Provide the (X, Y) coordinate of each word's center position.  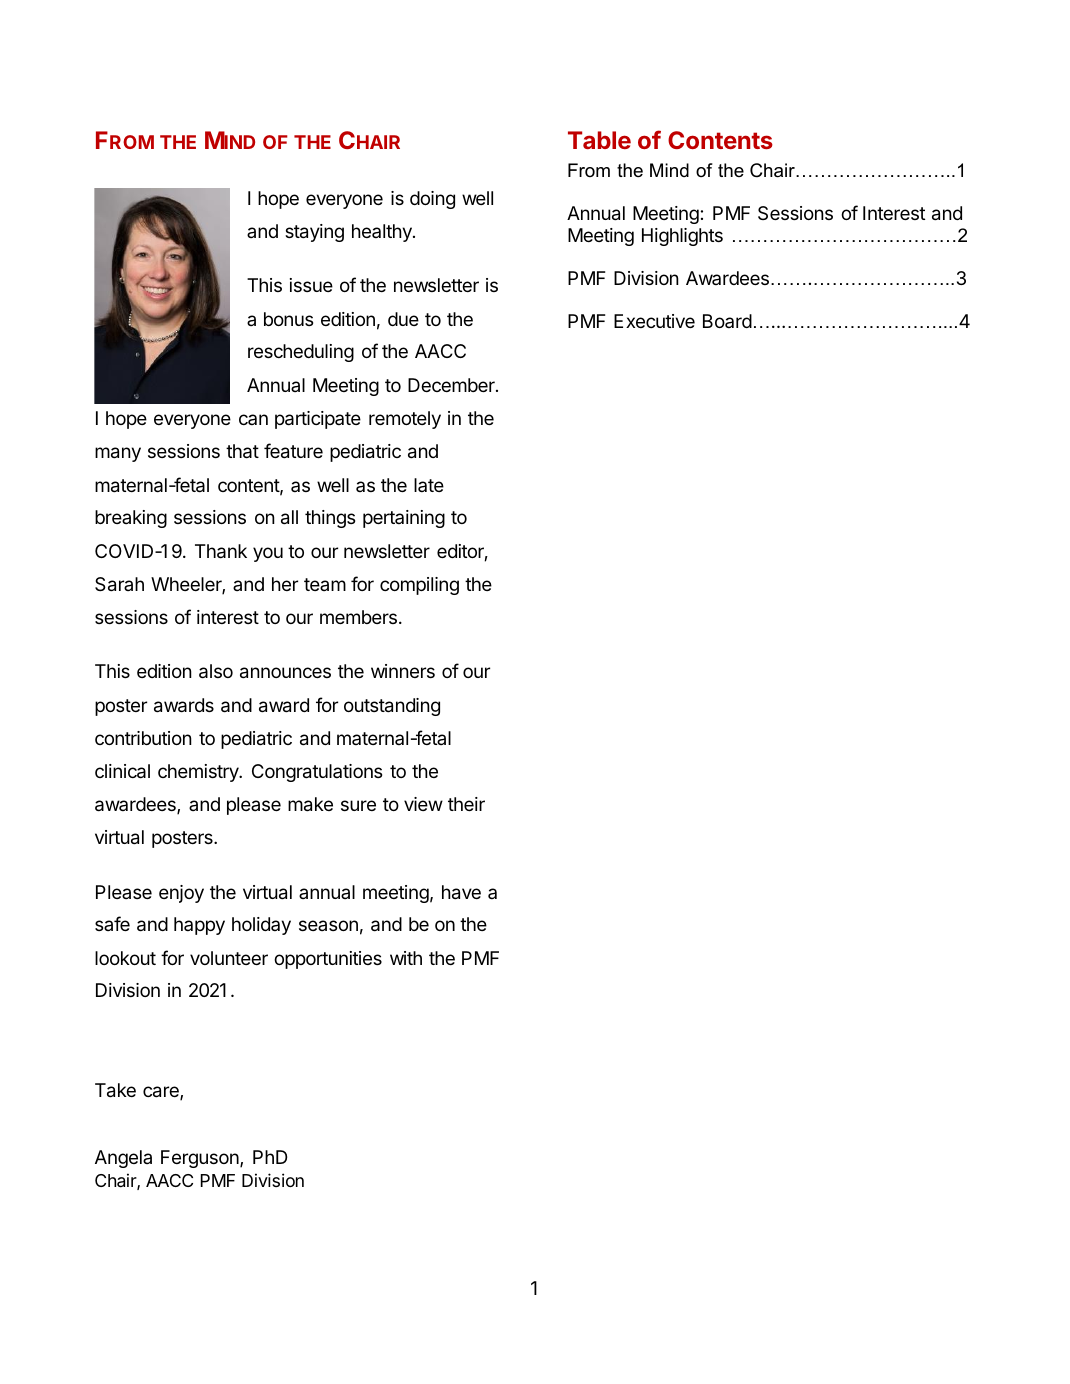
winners (403, 671)
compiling (419, 586)
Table (599, 140)
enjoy (181, 894)
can (253, 419)
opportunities (328, 960)
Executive (654, 321)
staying (314, 233)
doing (432, 200)
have (461, 892)
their (466, 804)
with (406, 958)
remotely (405, 420)
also (216, 671)
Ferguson (201, 1159)
